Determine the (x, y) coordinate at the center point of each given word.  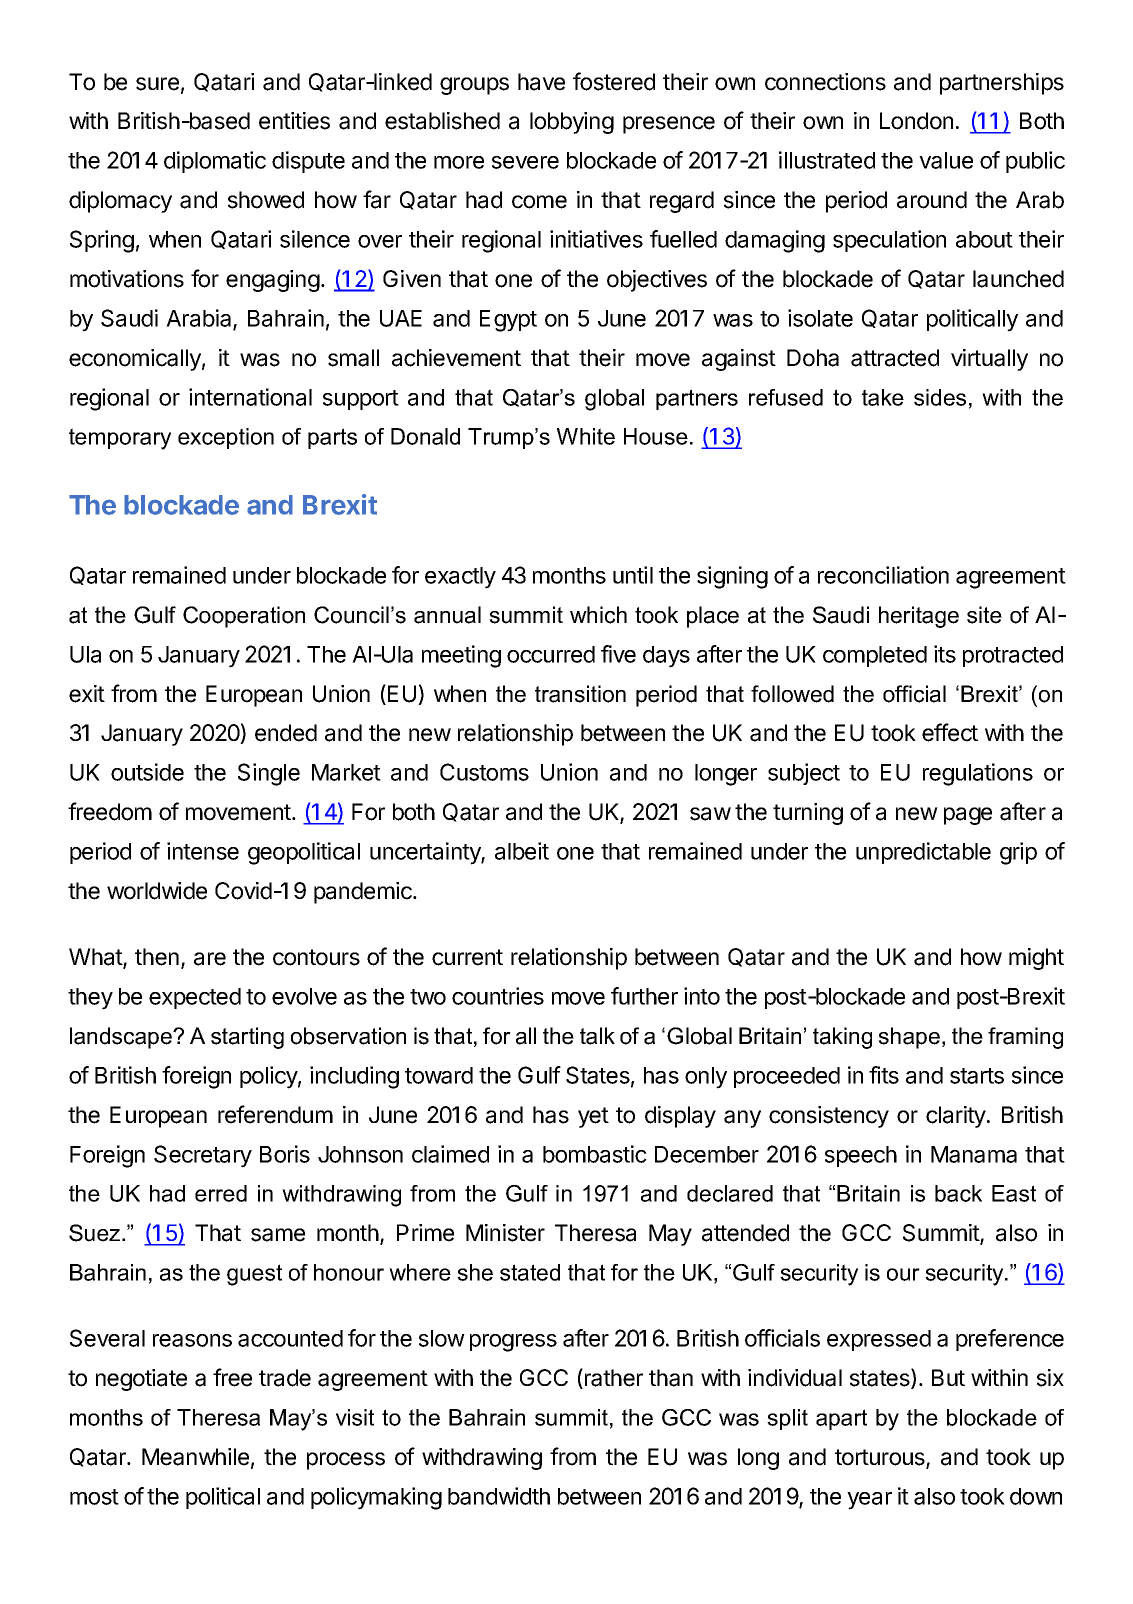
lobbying (572, 123)
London (916, 121)
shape (909, 1038)
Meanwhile (195, 1457)
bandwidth (499, 1496)
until (633, 575)
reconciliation (883, 575)
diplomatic (215, 162)
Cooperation (244, 617)
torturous (881, 1458)
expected (195, 998)
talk (597, 1036)
